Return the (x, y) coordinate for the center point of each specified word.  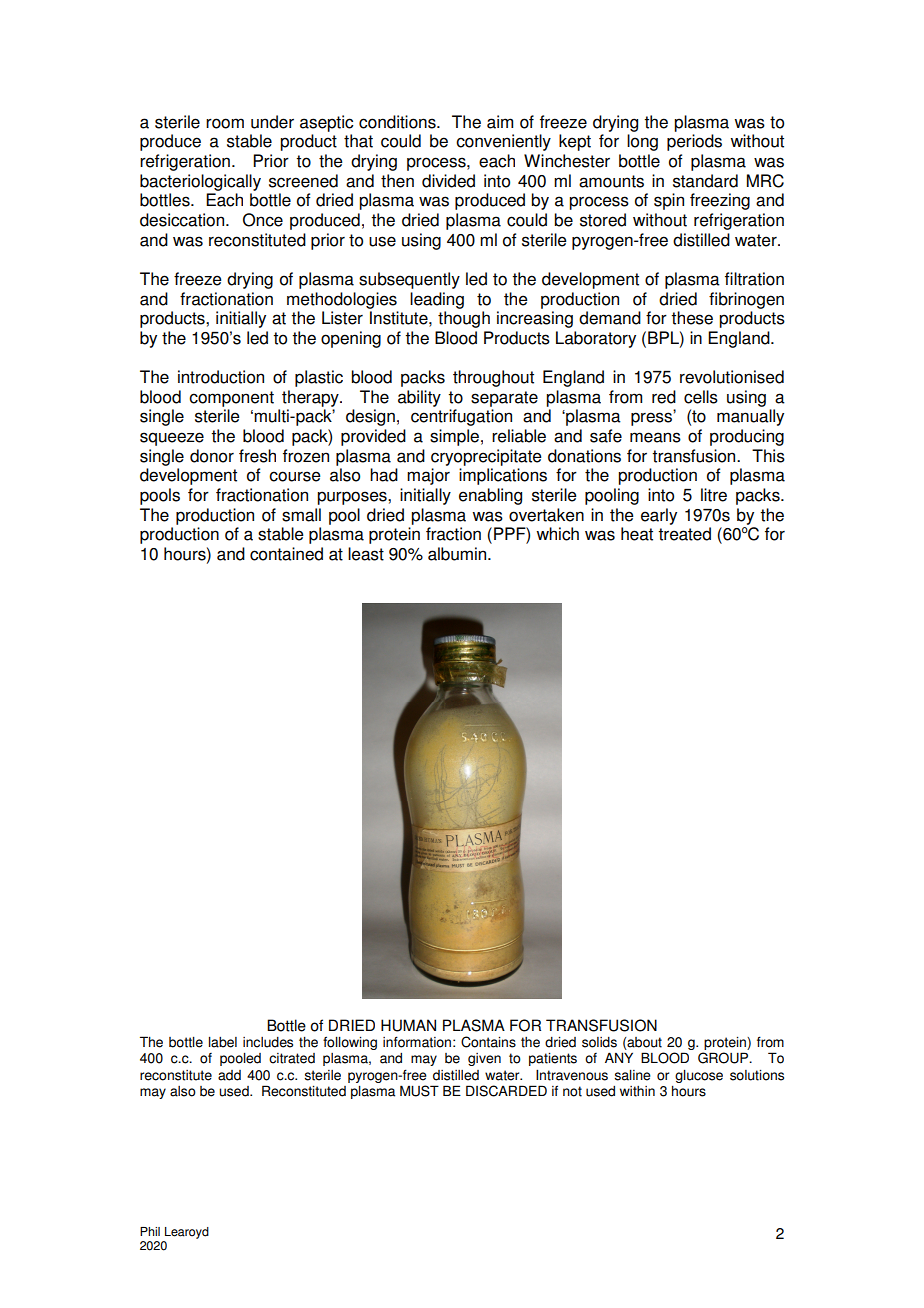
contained (286, 554)
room (225, 123)
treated (684, 534)
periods (694, 142)
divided (448, 181)
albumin (458, 554)
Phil (150, 1231)
